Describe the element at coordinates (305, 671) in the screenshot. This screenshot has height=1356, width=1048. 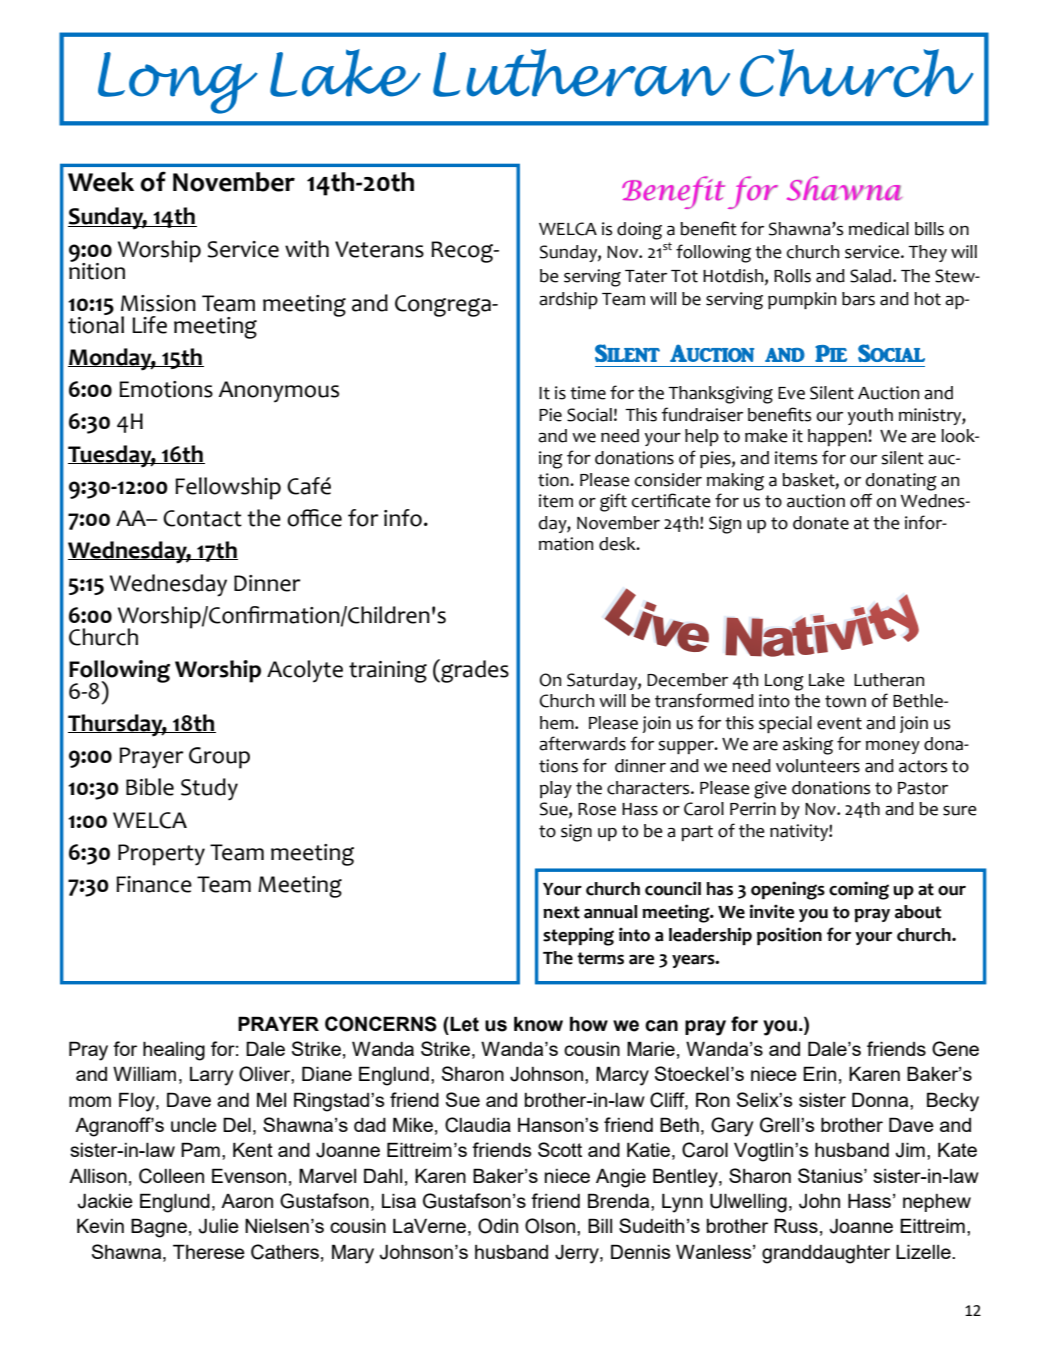
I see `Acolyte` at that location.
